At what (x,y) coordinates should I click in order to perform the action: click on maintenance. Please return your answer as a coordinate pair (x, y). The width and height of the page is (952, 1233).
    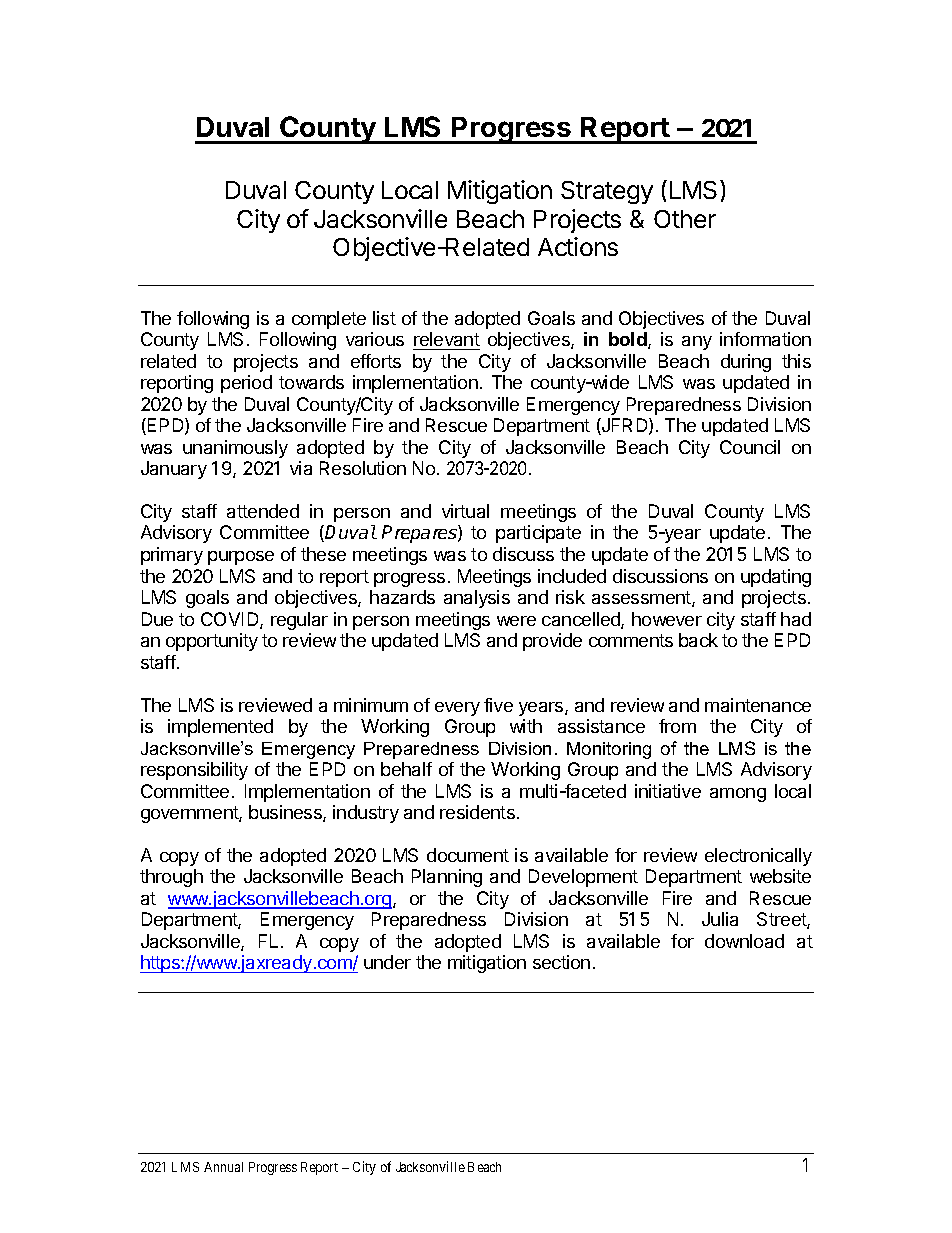
    Looking at the image, I should click on (758, 705).
